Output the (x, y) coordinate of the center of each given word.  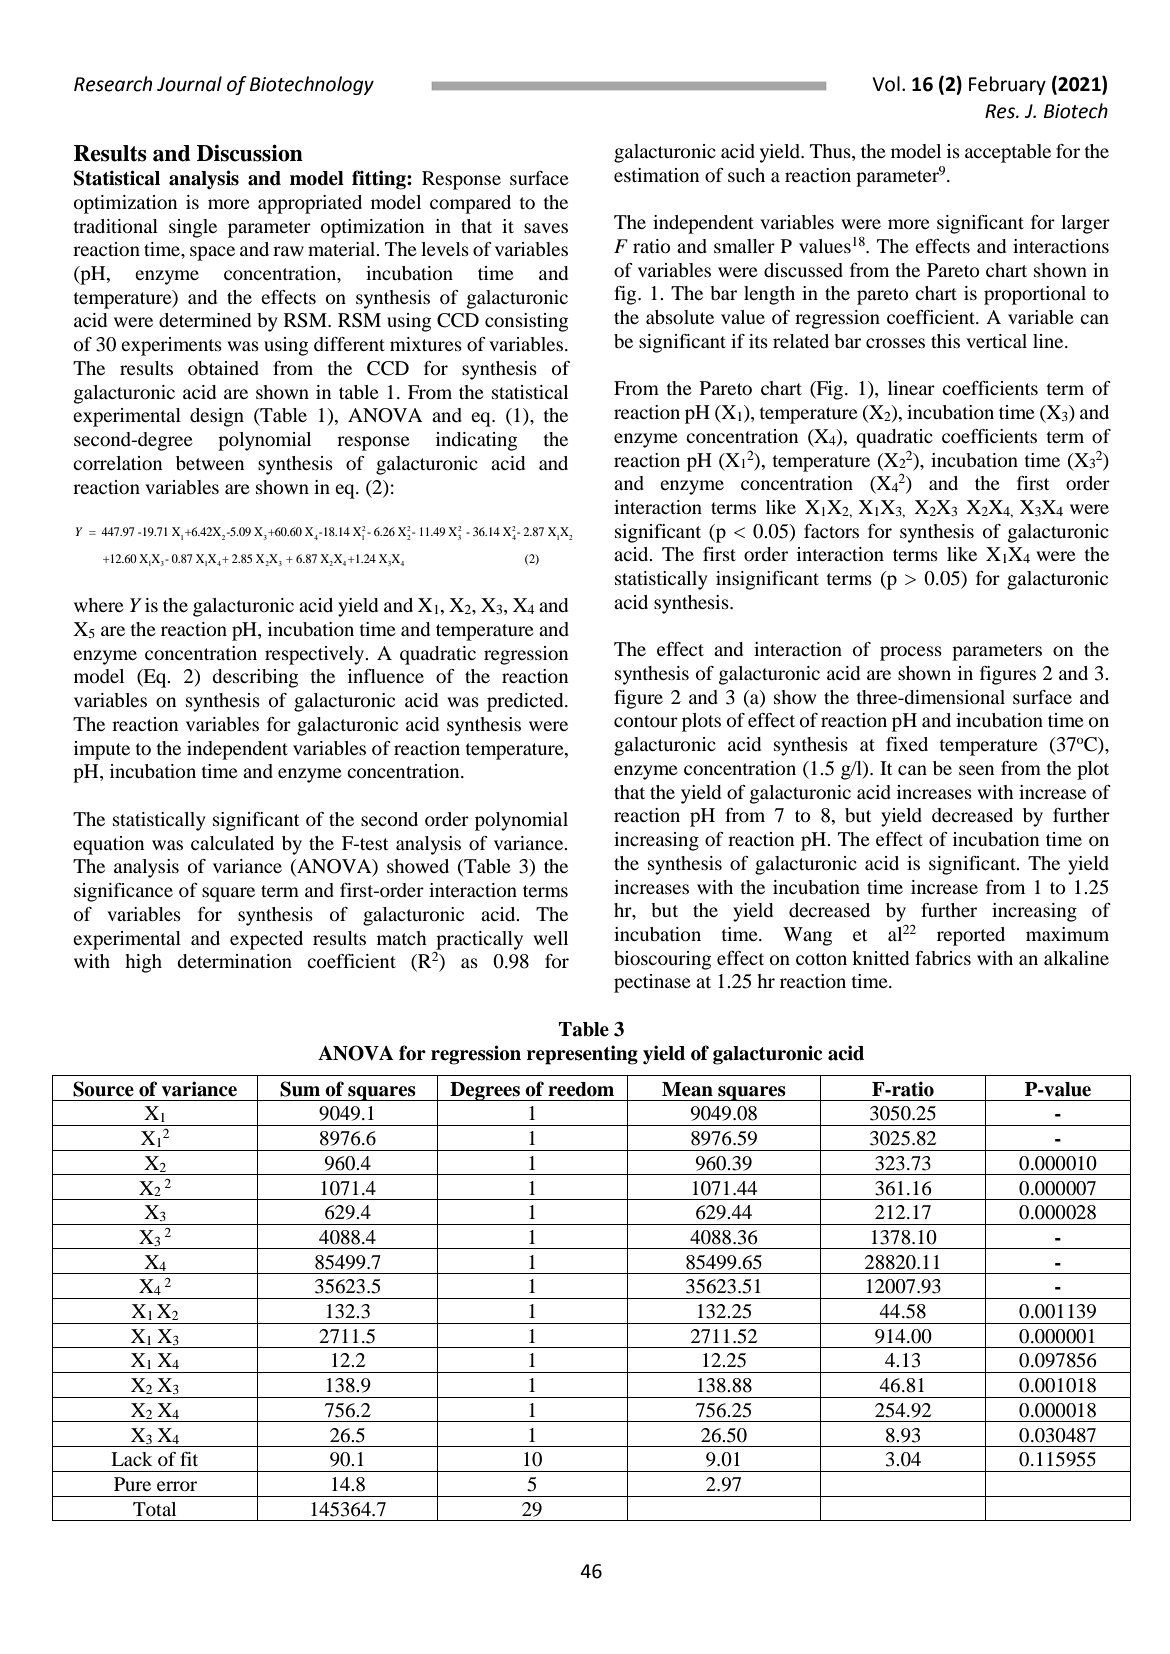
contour (646, 721)
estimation (656, 175)
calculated (232, 843)
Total (154, 1509)
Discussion (250, 153)
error (177, 1486)
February (1007, 85)
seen (976, 770)
